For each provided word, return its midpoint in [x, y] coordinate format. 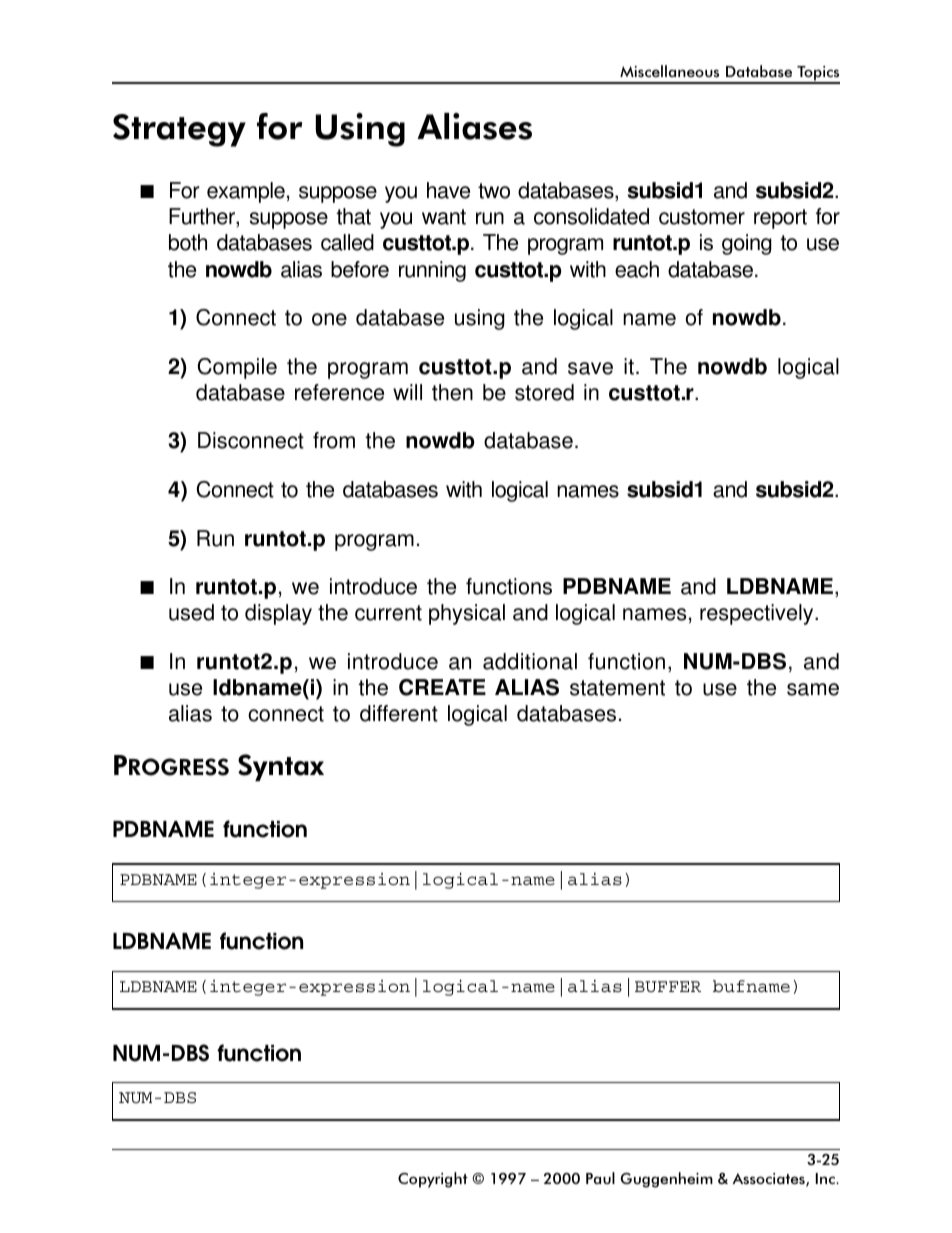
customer [702, 217]
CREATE [442, 687]
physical [467, 614]
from [334, 440]
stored [544, 392]
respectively [758, 614]
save [590, 368]
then [452, 392]
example [246, 192]
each [637, 269]
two [494, 191]
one [329, 319]
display [278, 614]
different [399, 713]
